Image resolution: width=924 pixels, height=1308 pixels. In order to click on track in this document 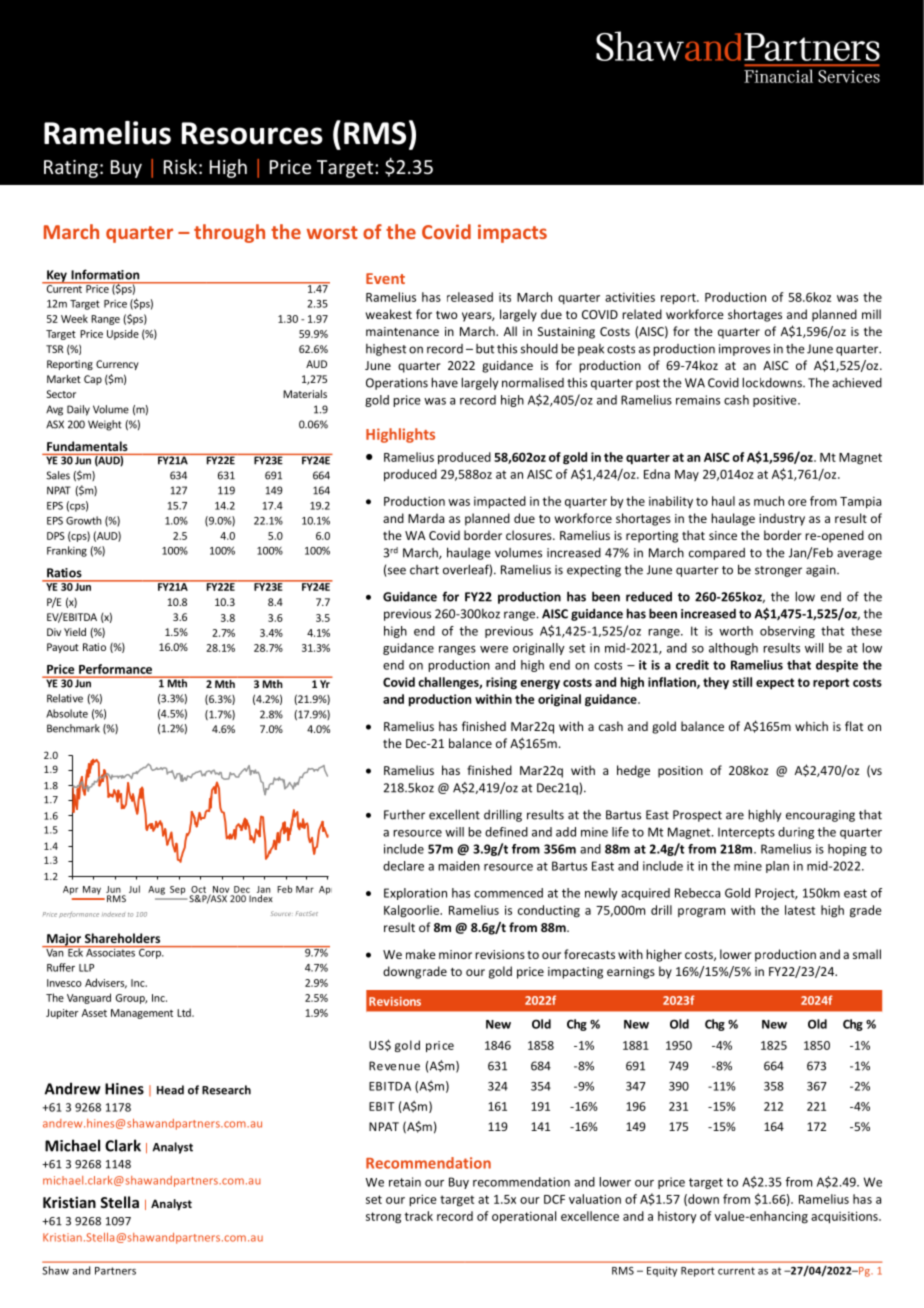, I will do `click(419, 1216)`.
